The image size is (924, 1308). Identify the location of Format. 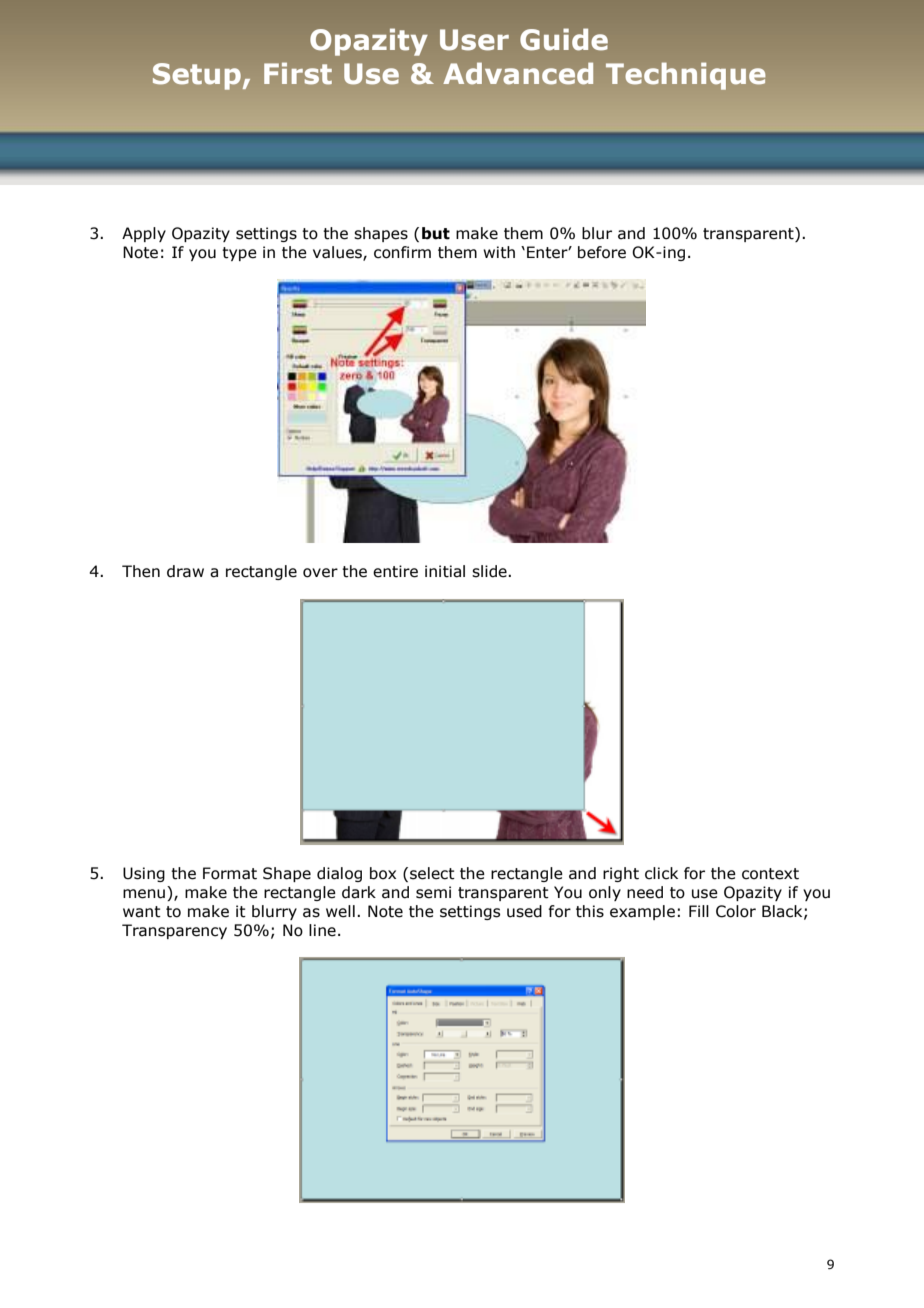
(230, 873).
